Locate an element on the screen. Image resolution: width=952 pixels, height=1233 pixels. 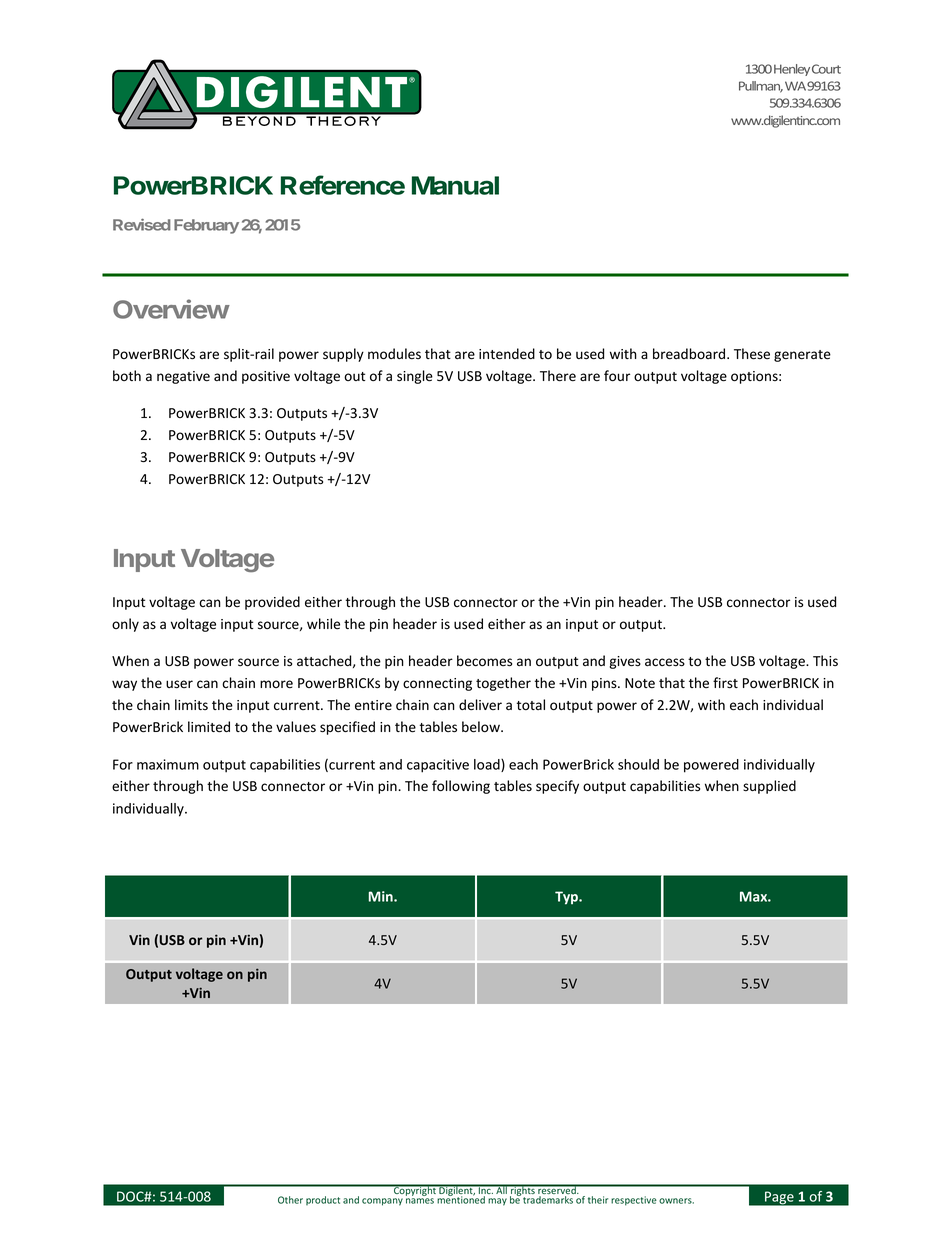
Manual is located at coordinates (455, 185).
